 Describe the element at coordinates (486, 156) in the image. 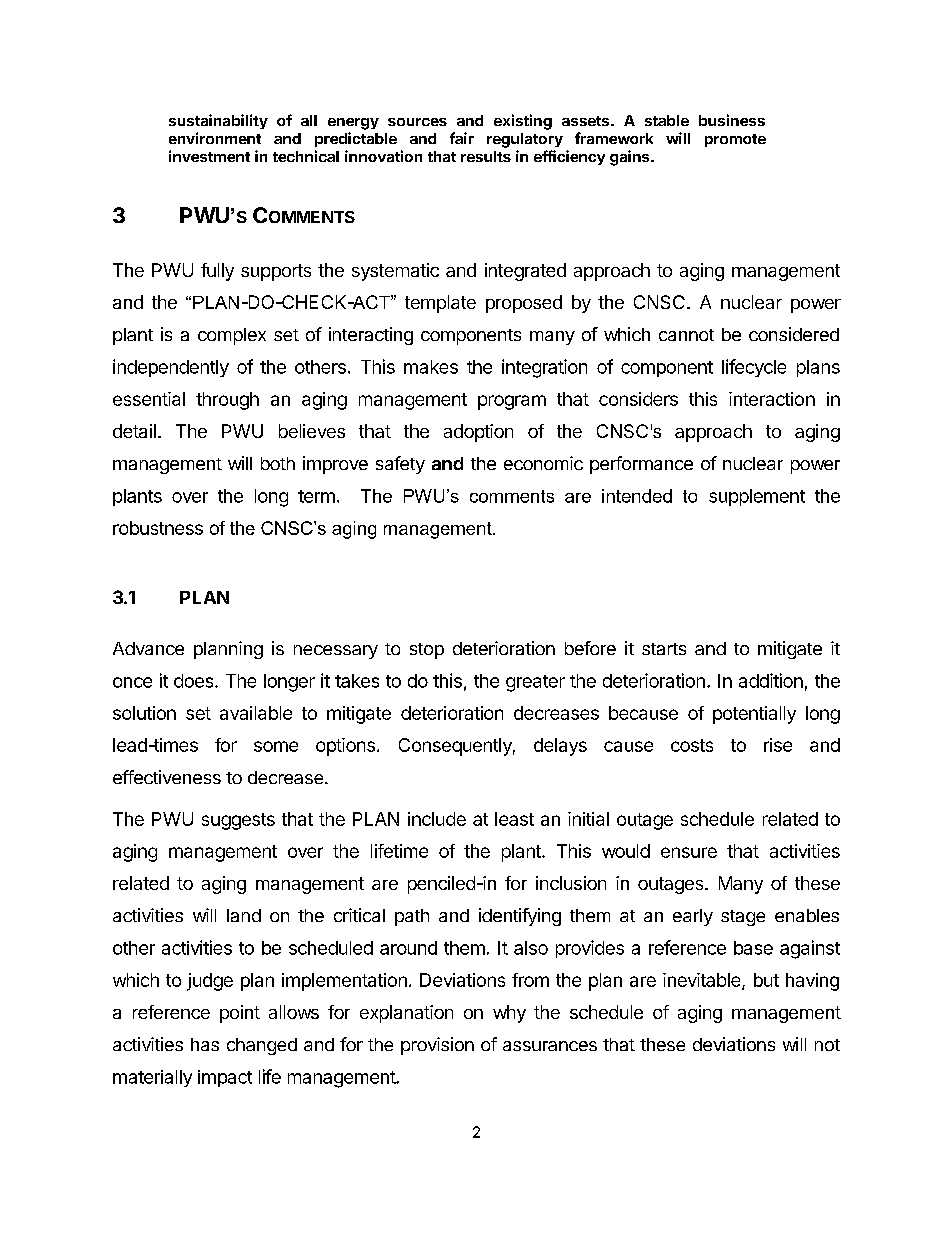

I see `results` at that location.
